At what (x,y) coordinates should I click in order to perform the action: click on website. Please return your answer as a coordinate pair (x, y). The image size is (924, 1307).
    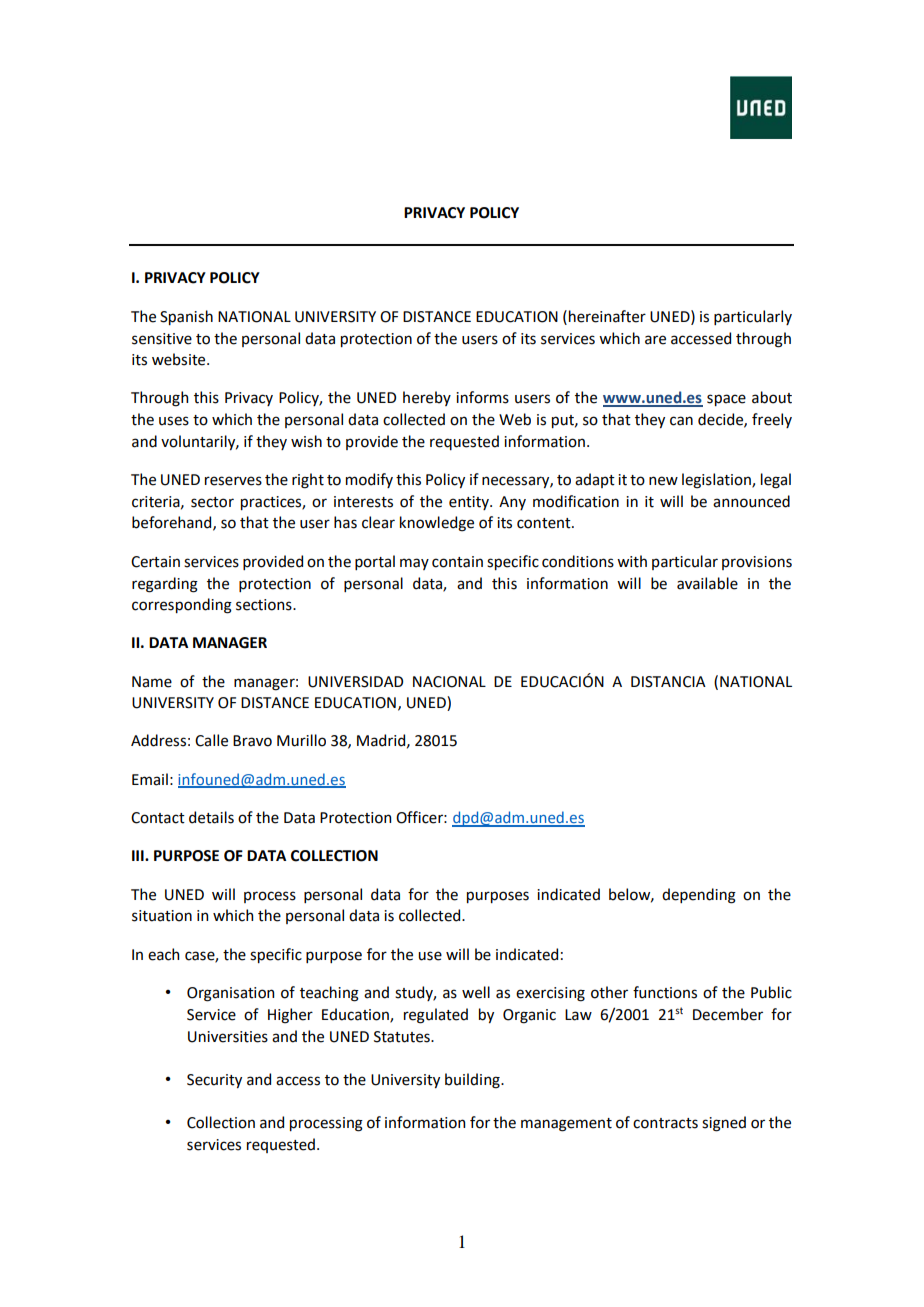
    Looking at the image, I should click on (180, 359).
